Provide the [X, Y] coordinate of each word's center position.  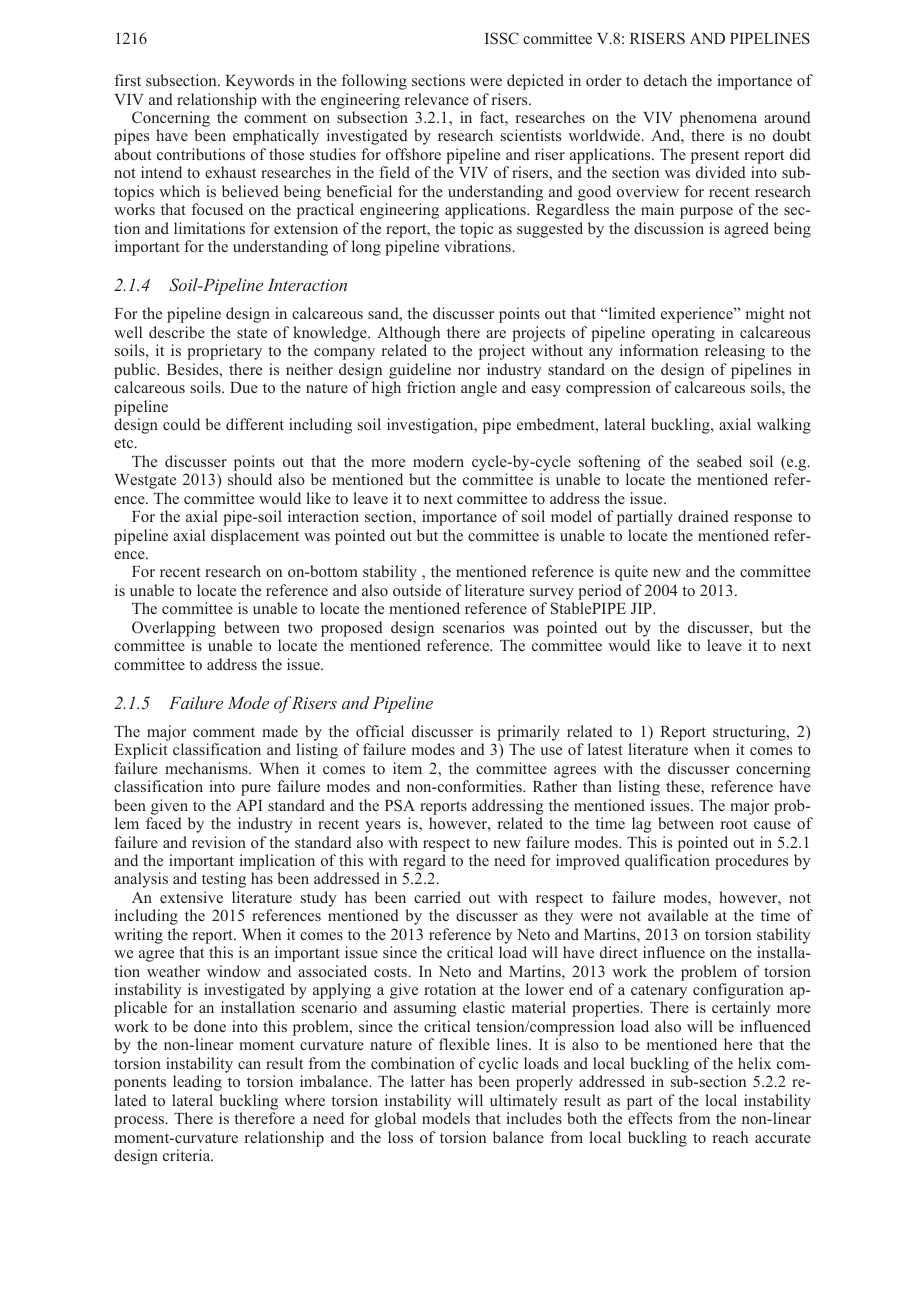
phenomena [717, 120]
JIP [642, 608]
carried [437, 897]
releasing [735, 352]
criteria [188, 1155]
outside [417, 590]
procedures [751, 862]
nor [469, 371]
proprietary [224, 352]
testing [224, 880]
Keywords [259, 82]
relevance [437, 99]
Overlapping [174, 629]
